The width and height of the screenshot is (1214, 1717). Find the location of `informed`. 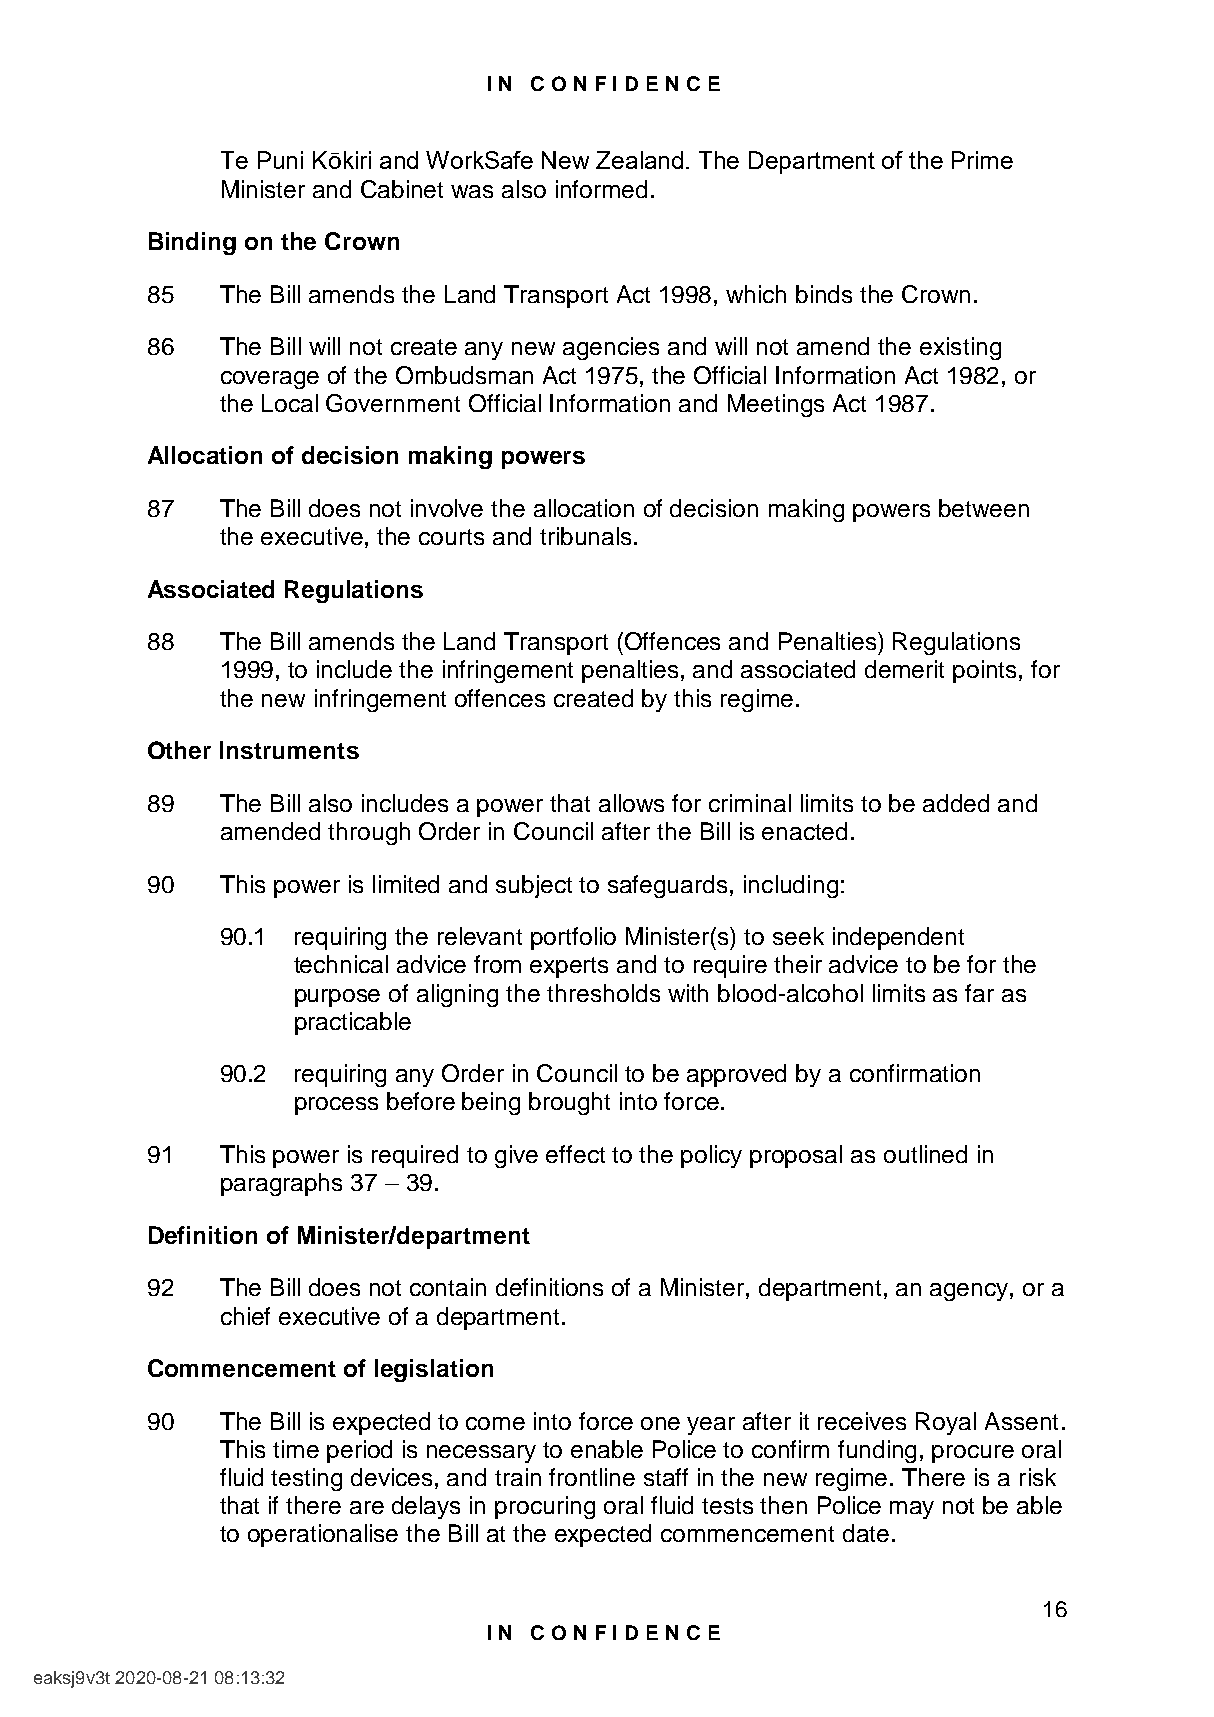

informed is located at coordinates (601, 189).
